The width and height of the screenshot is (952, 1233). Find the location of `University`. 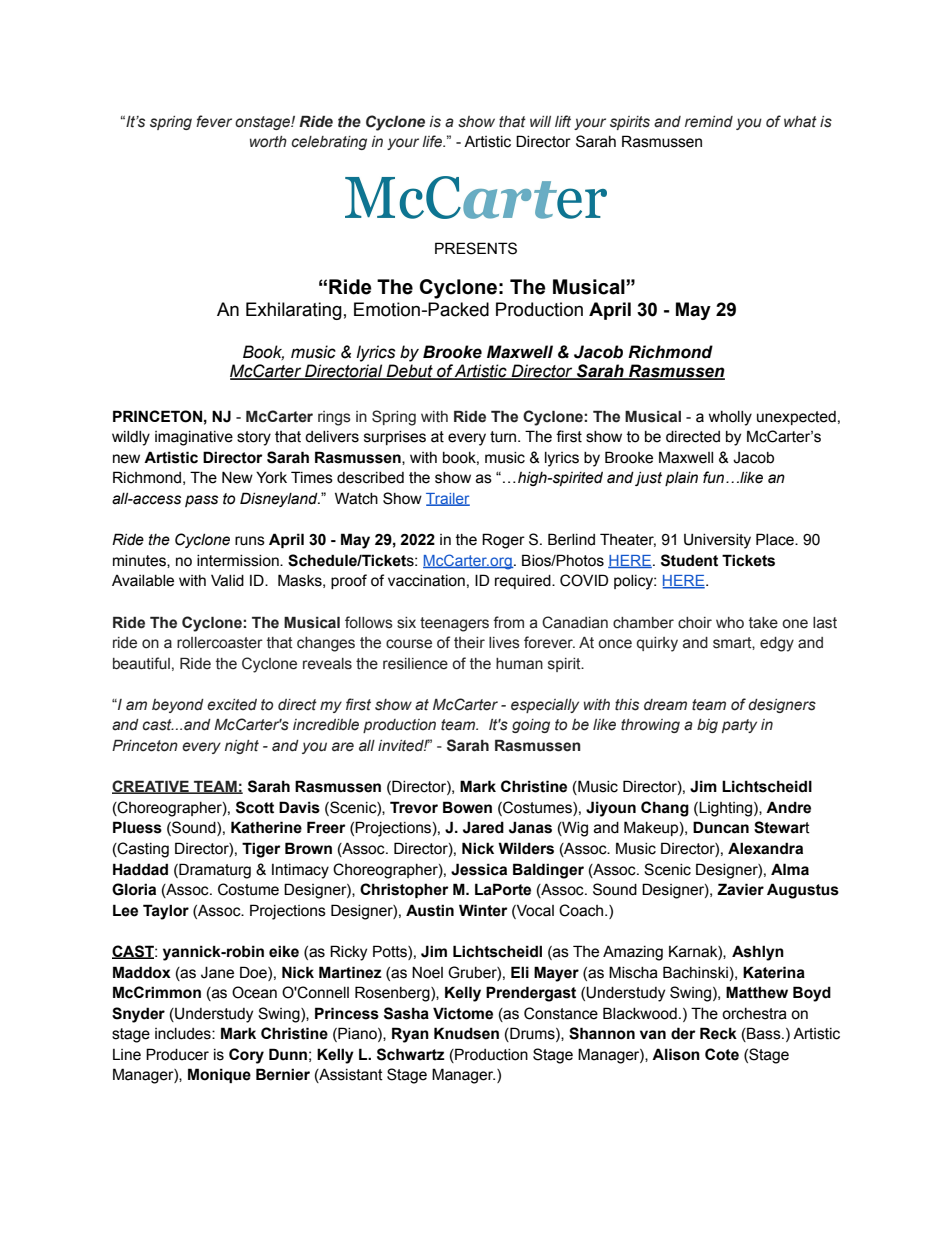

University is located at coordinates (717, 541).
